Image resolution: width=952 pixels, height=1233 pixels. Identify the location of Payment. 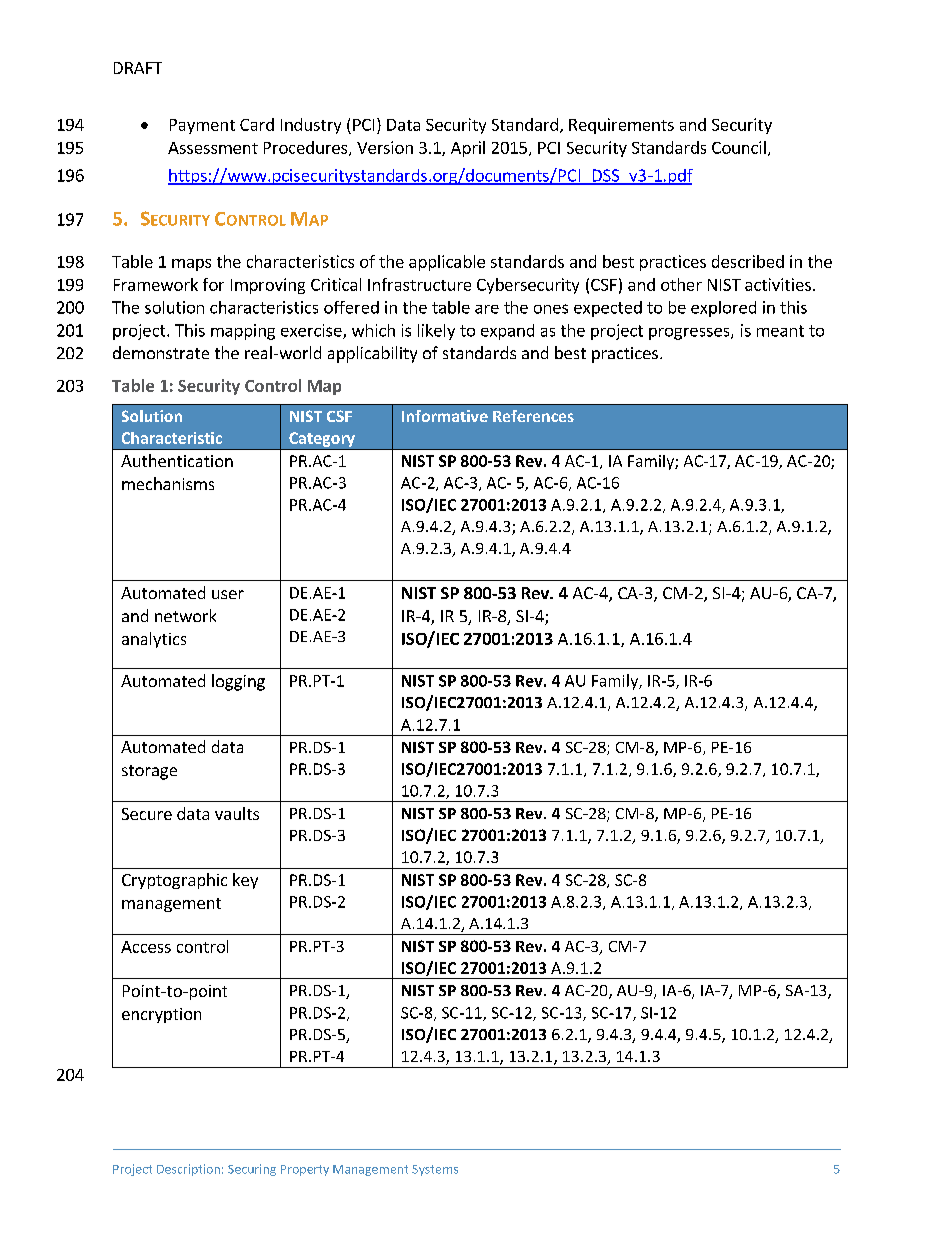
(202, 126).
